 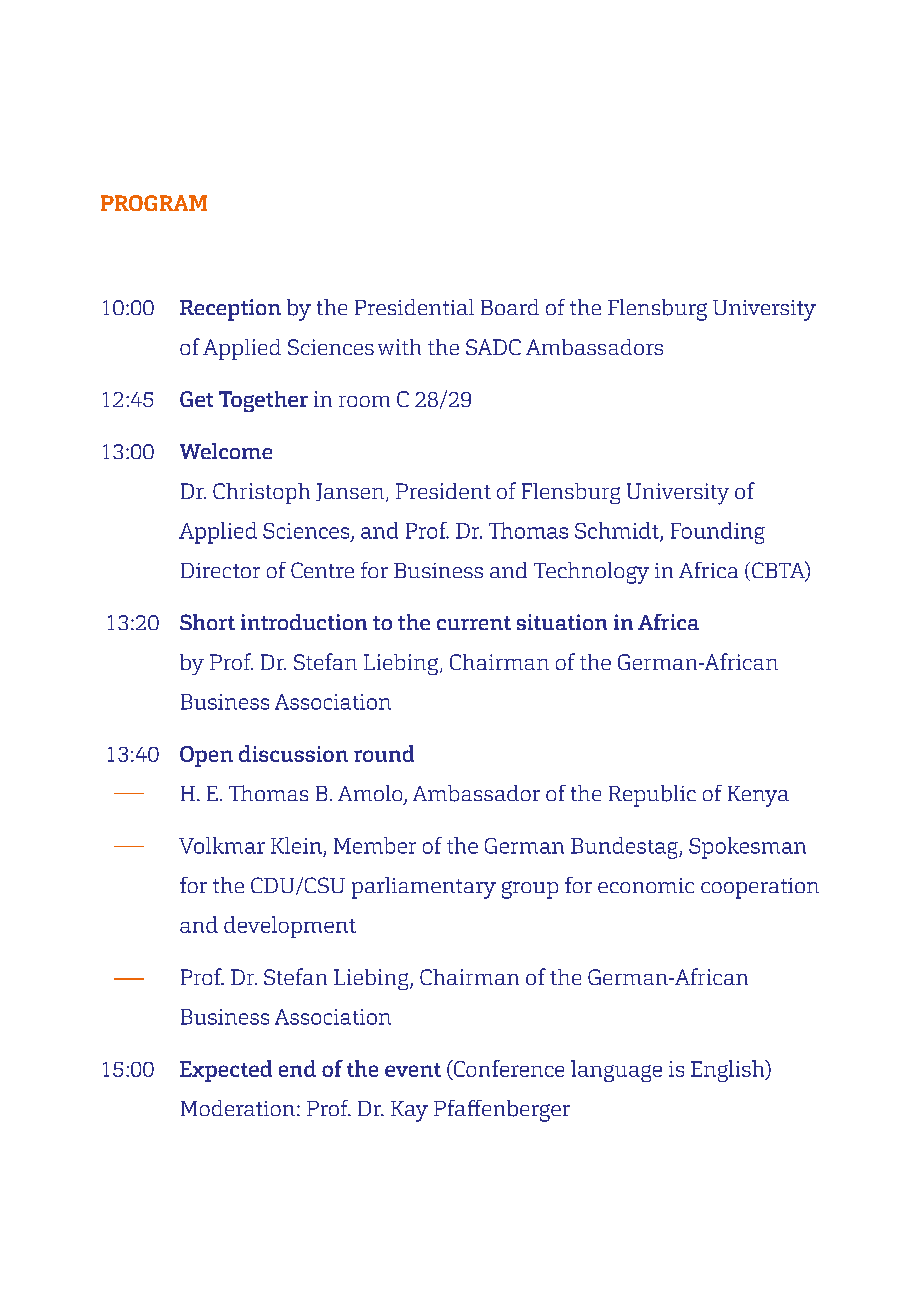 I want to click on Short, so click(x=207, y=622).
